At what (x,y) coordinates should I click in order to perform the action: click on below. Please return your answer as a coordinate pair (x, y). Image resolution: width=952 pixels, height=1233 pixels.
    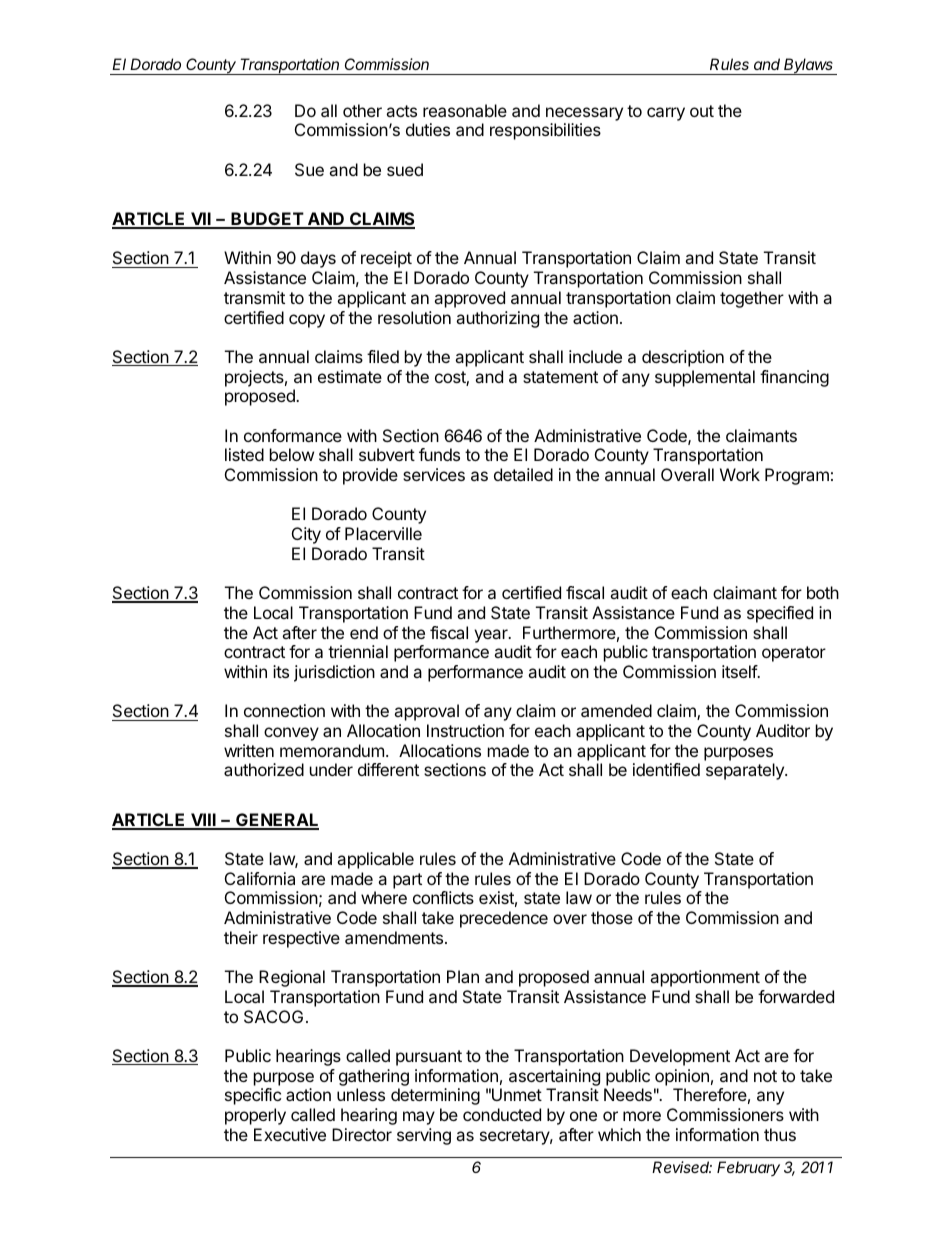
    Looking at the image, I should click on (292, 454).
